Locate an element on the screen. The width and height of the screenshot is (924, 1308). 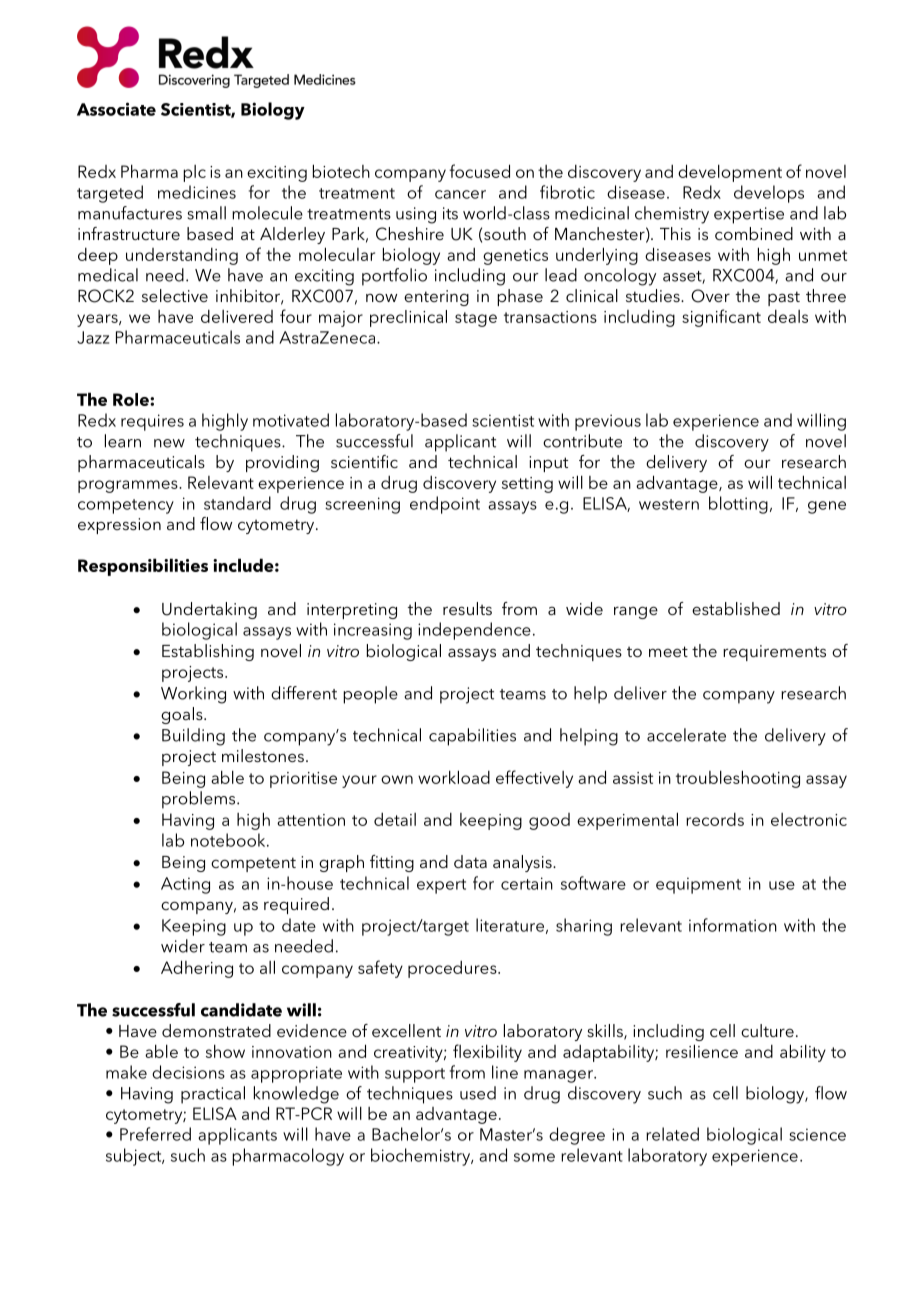
support is located at coordinates (415, 1075).
